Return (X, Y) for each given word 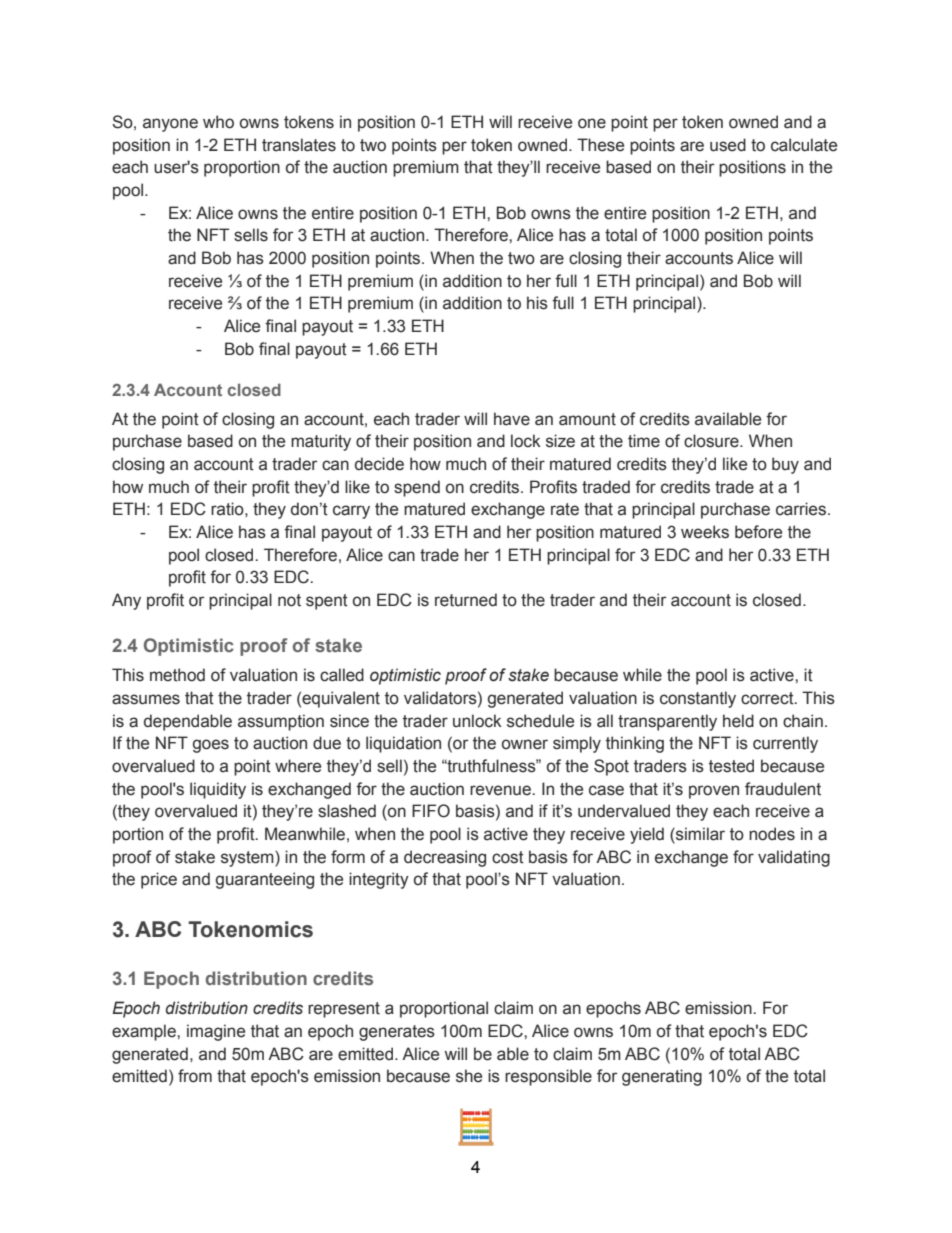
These (600, 145)
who (218, 122)
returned (466, 600)
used (728, 145)
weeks (705, 532)
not (289, 600)
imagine (216, 1032)
